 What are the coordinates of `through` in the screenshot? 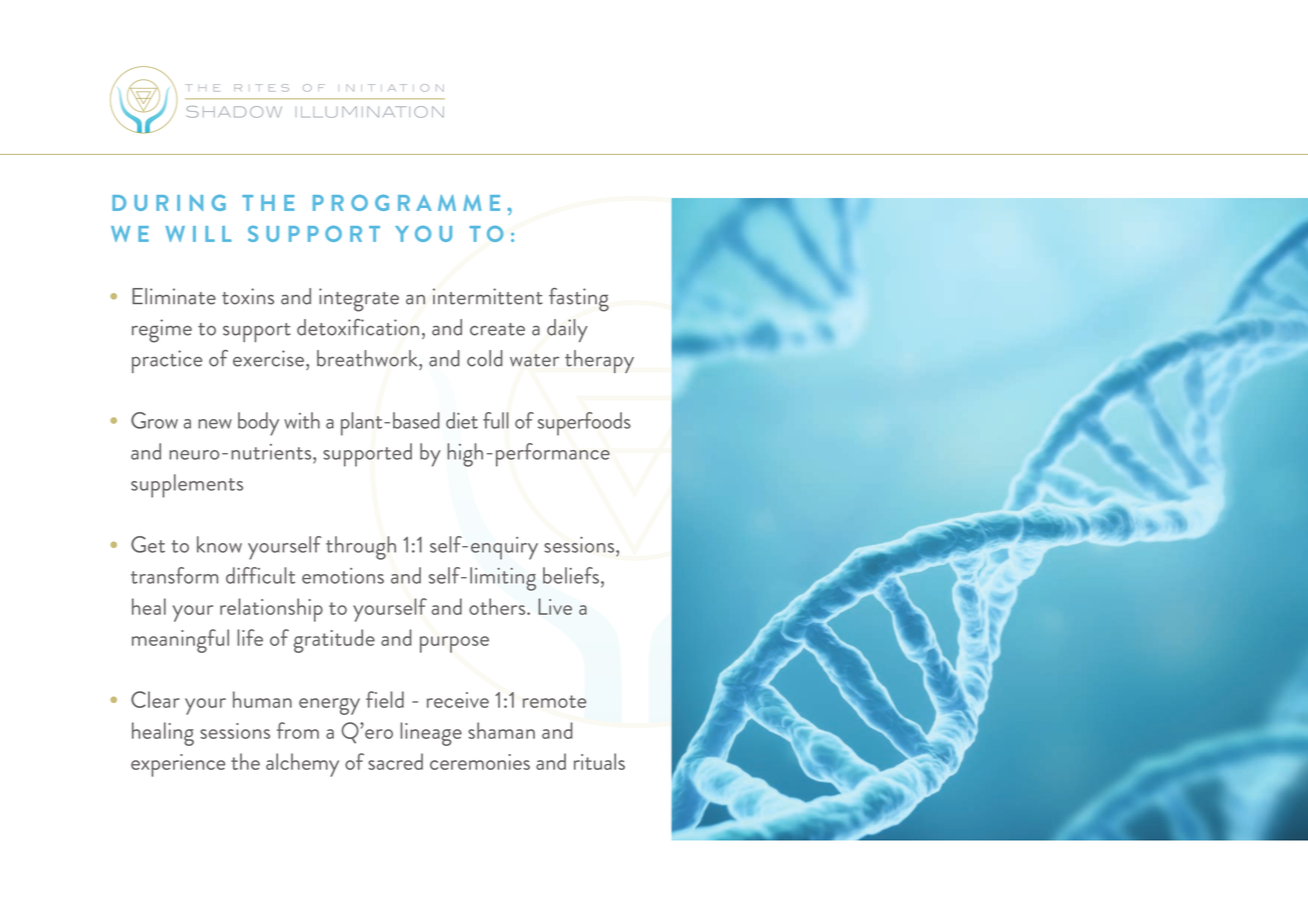 It's located at (361, 548).
